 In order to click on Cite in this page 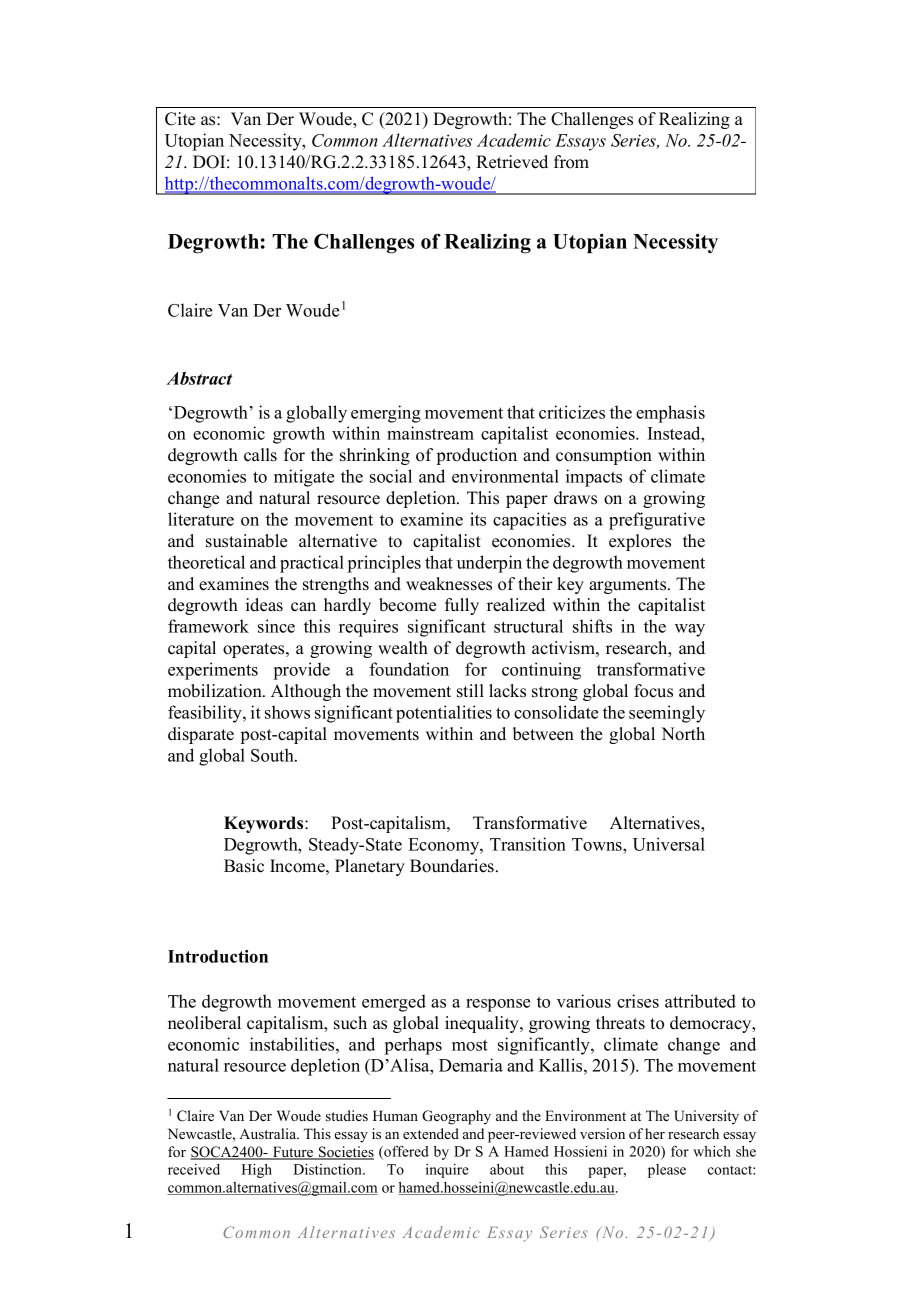, I will do `click(180, 119)`.
